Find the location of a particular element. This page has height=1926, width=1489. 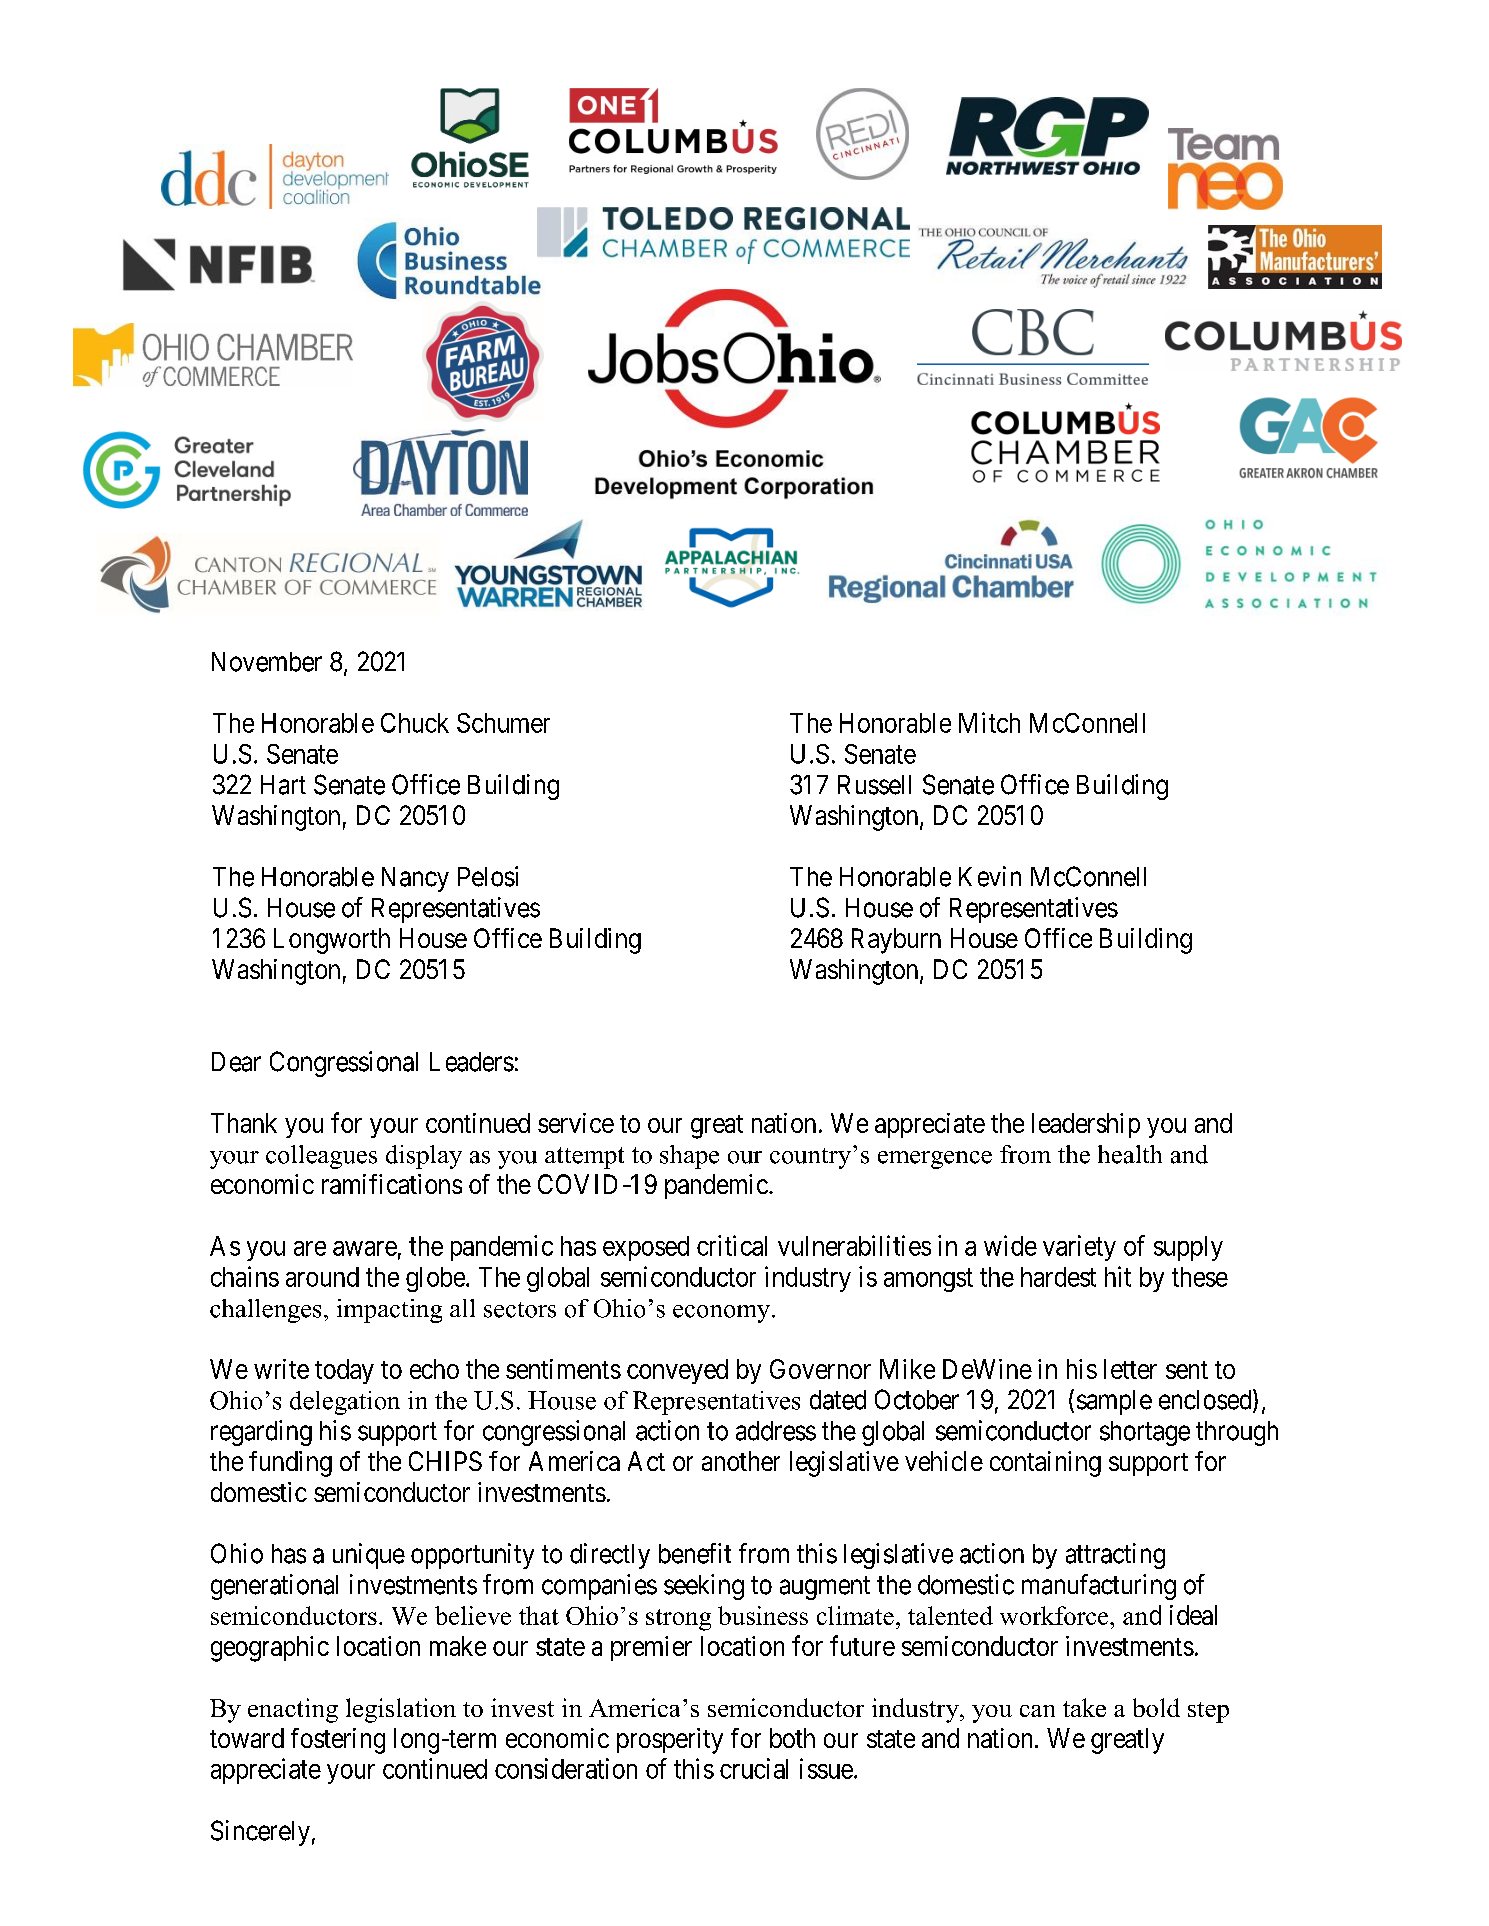

variety is located at coordinates (1079, 1248).
